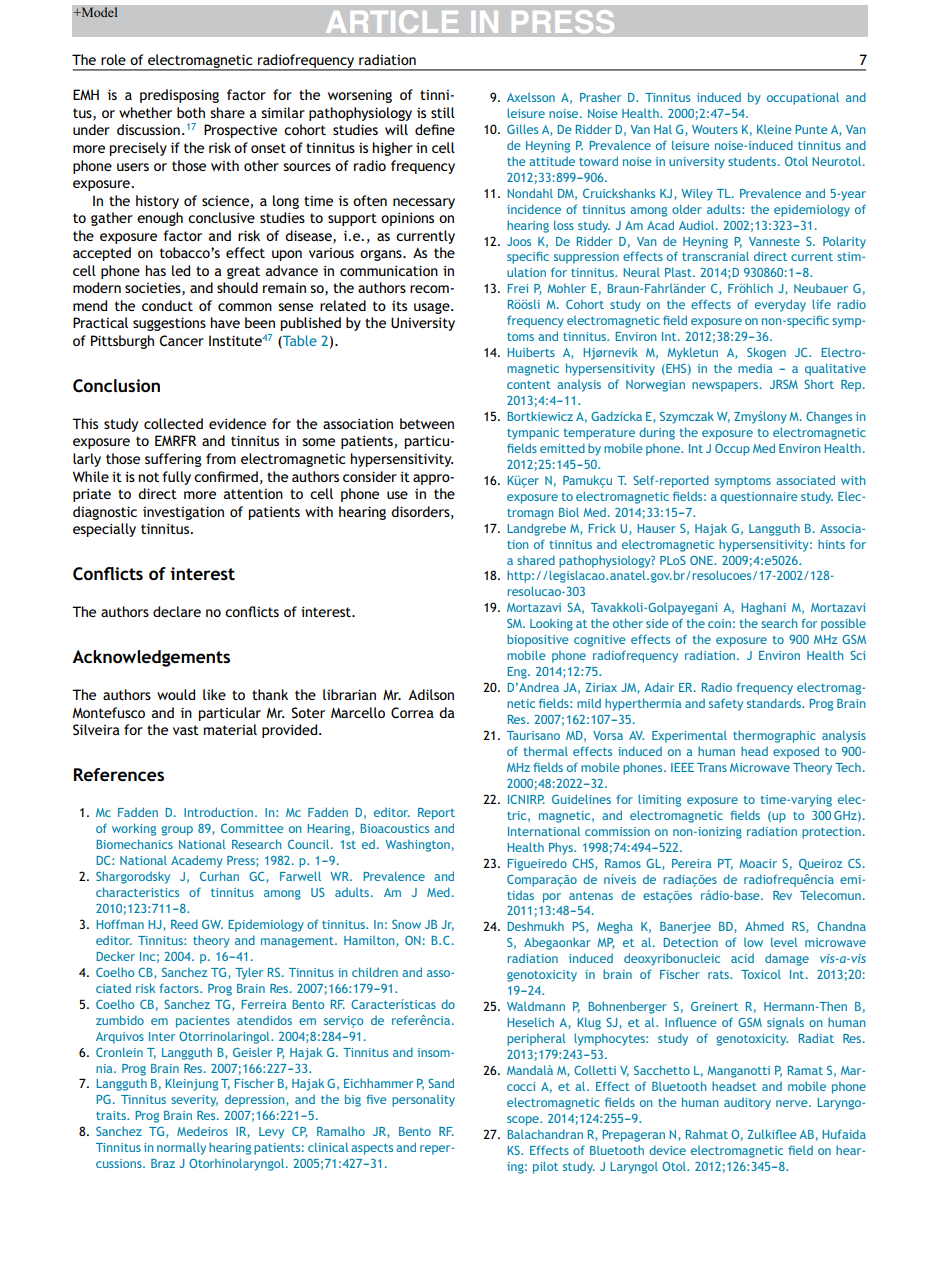 This document has height=1271, width=952. What do you see at coordinates (796, 752) in the document?
I see `exposed` at bounding box center [796, 752].
